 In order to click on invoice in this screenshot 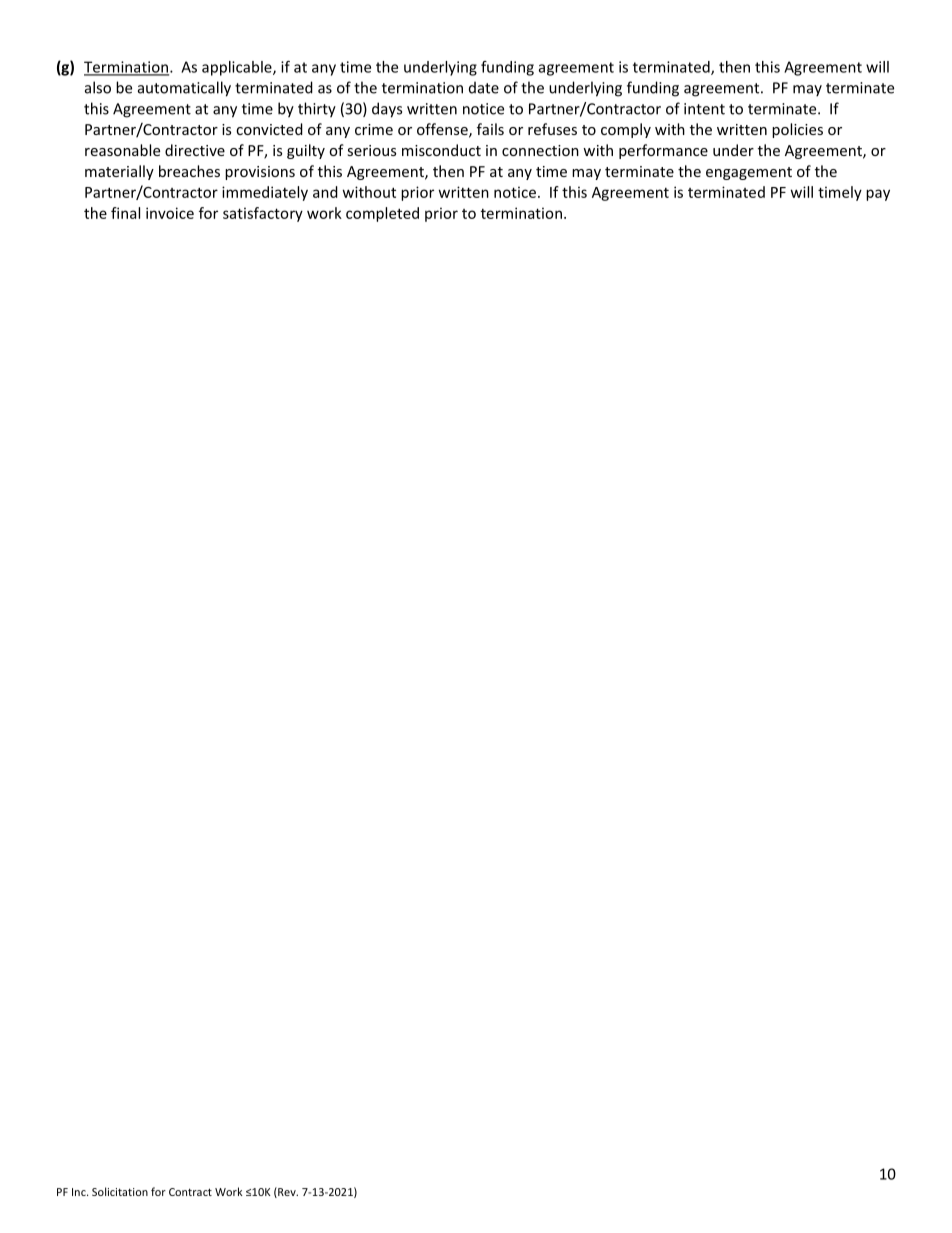, I will do `click(170, 213)`.
